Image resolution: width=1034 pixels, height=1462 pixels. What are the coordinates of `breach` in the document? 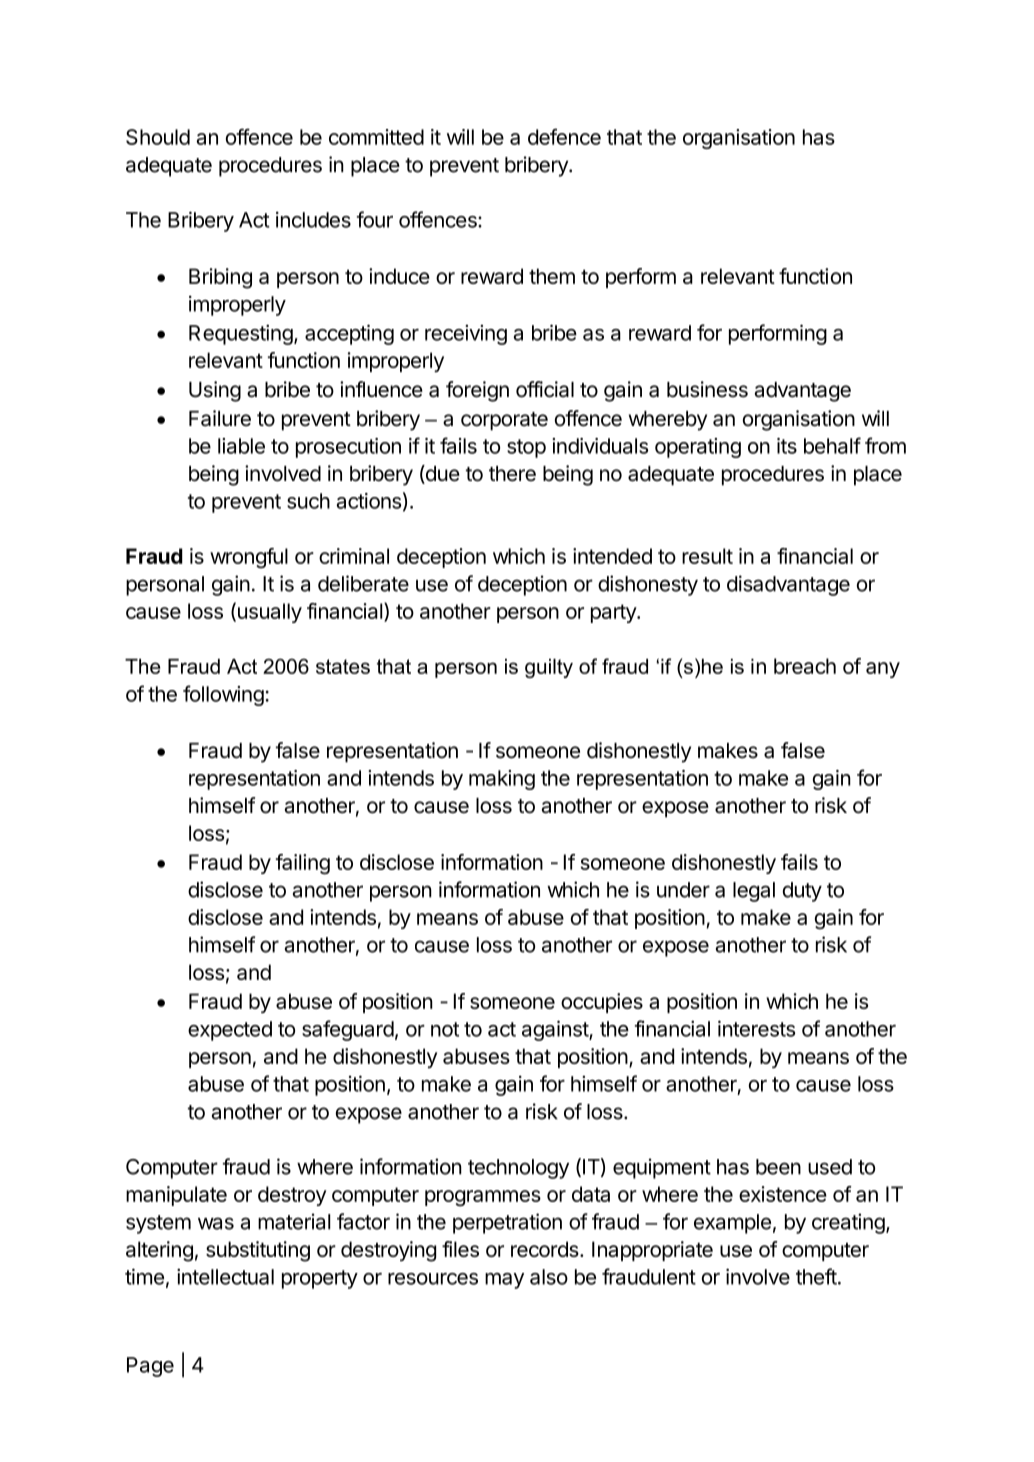 It's located at (805, 666).
